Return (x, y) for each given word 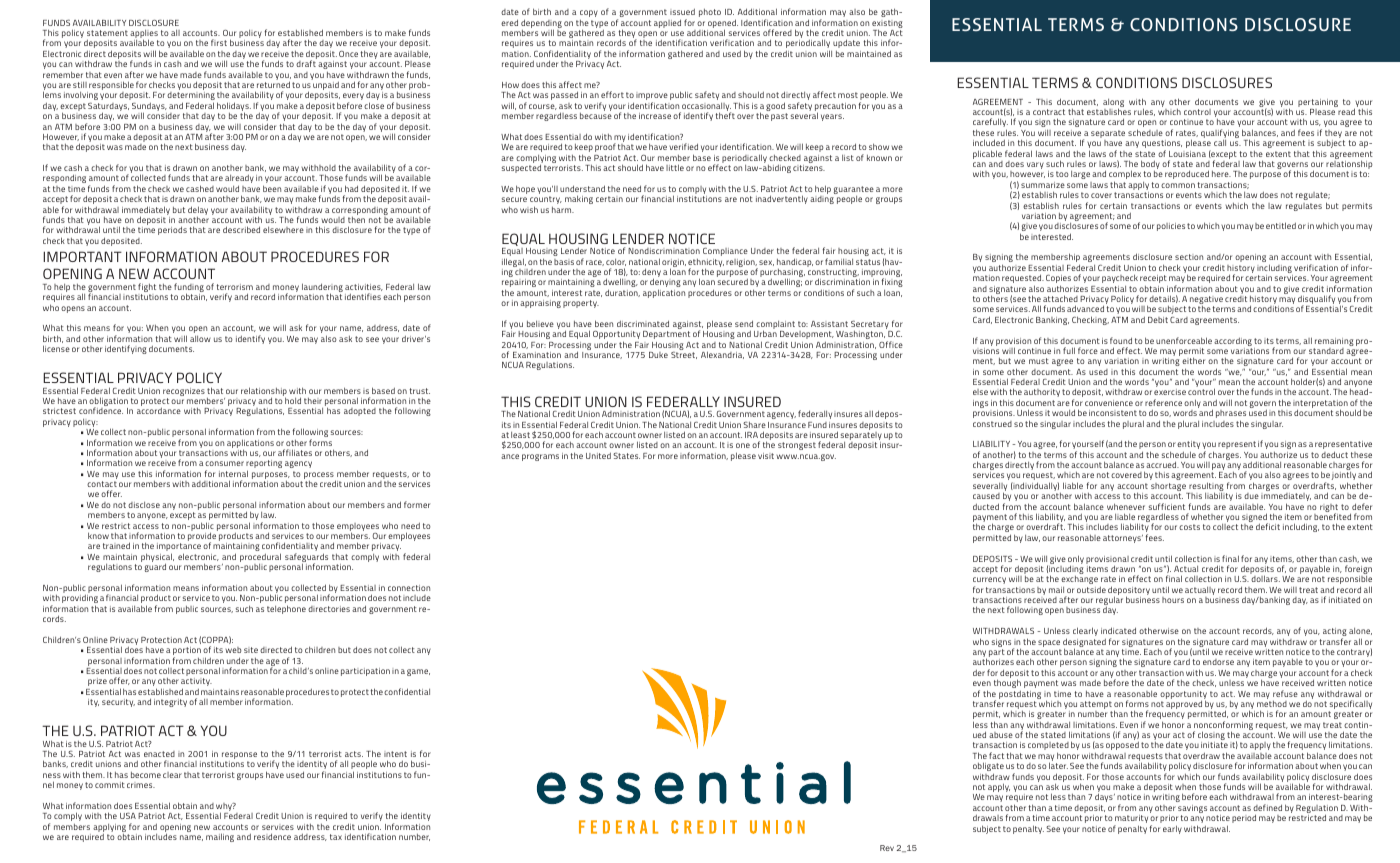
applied (667, 23)
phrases (1231, 415)
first (219, 42)
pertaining (1318, 104)
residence (272, 836)
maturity (1131, 820)
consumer (224, 463)
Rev (887, 848)
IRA (751, 435)
